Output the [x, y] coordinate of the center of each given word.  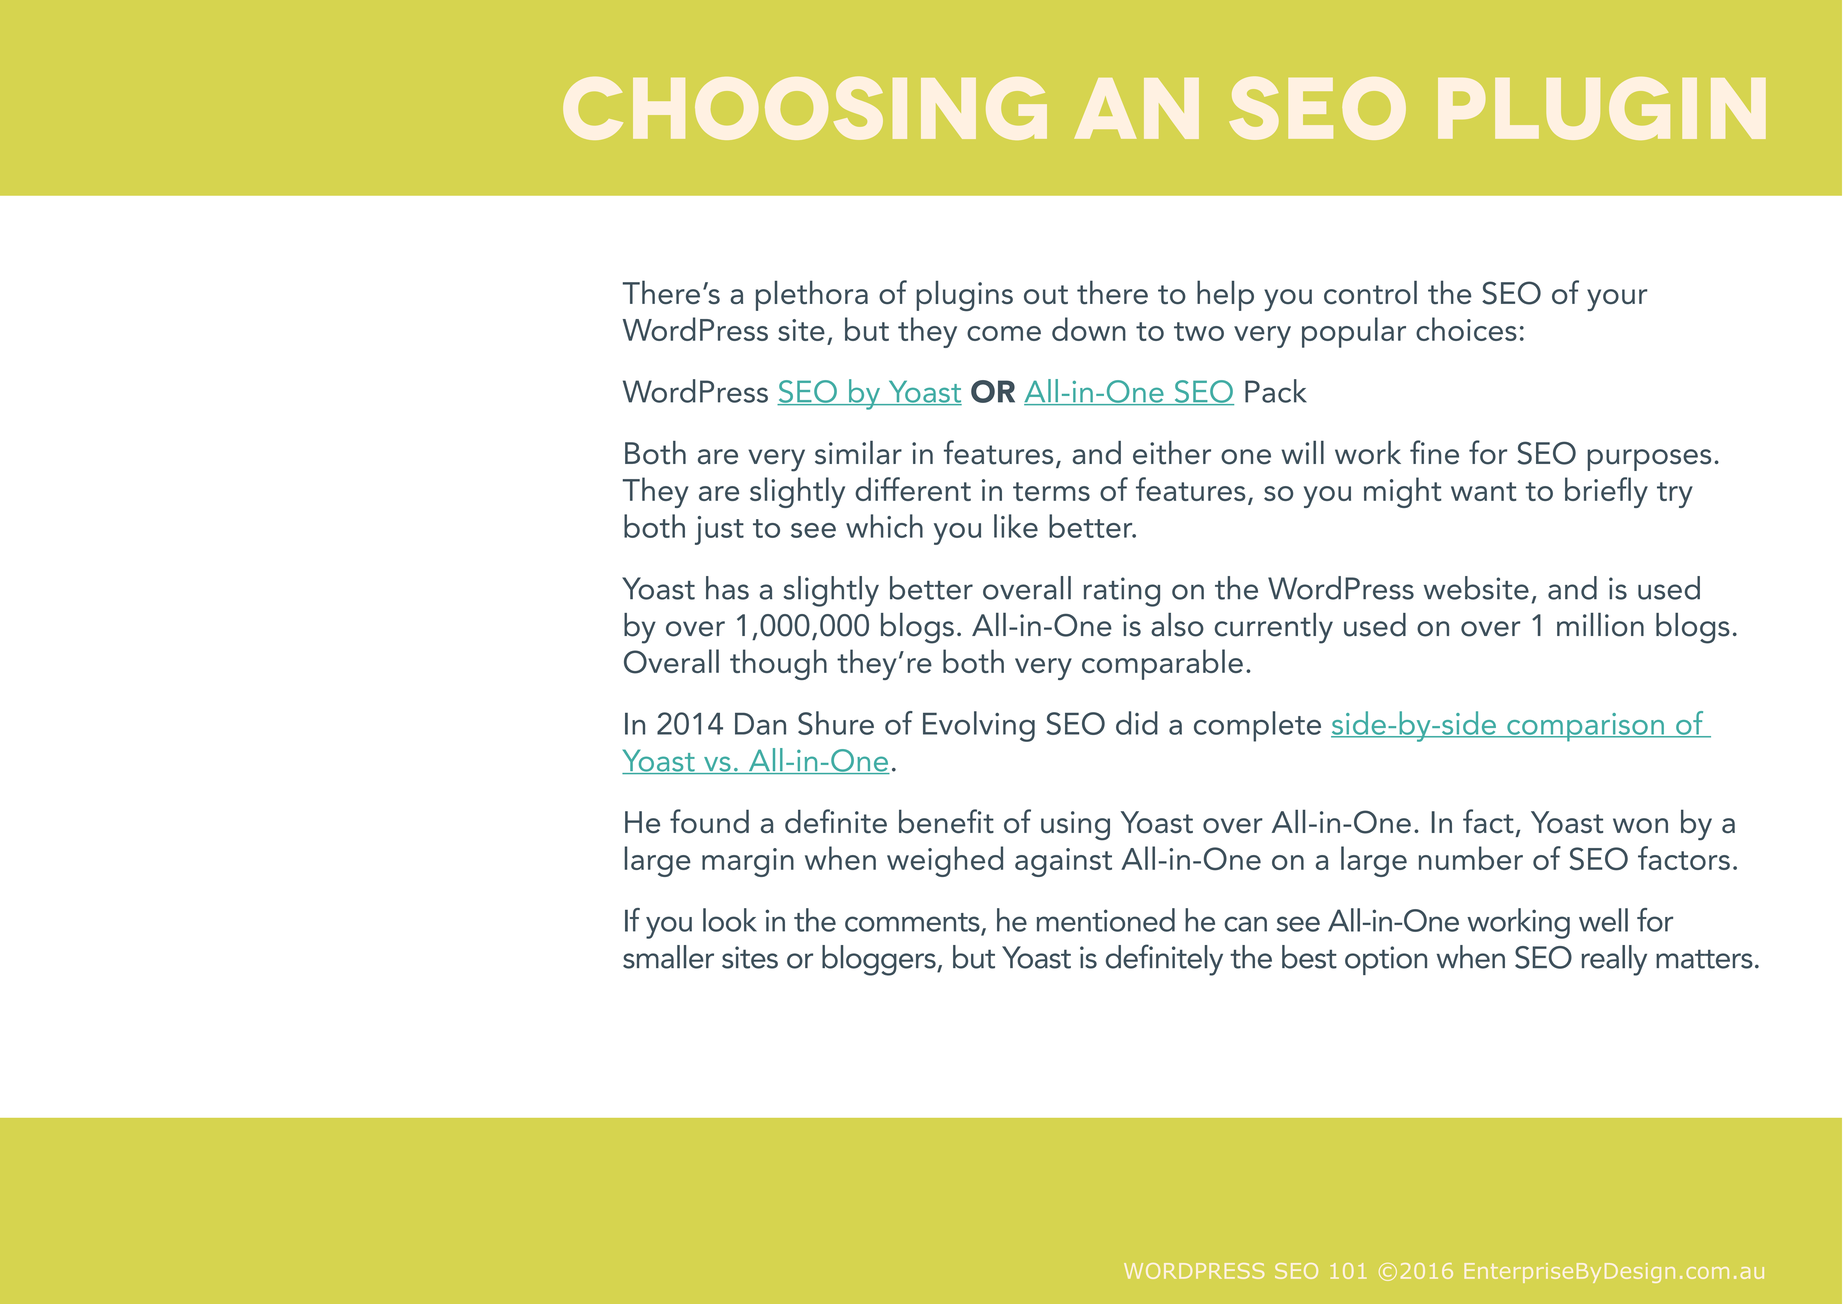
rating [1122, 592]
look [730, 920]
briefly [1606, 492]
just [719, 530]
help [1225, 295]
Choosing [805, 108]
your [1617, 300]
